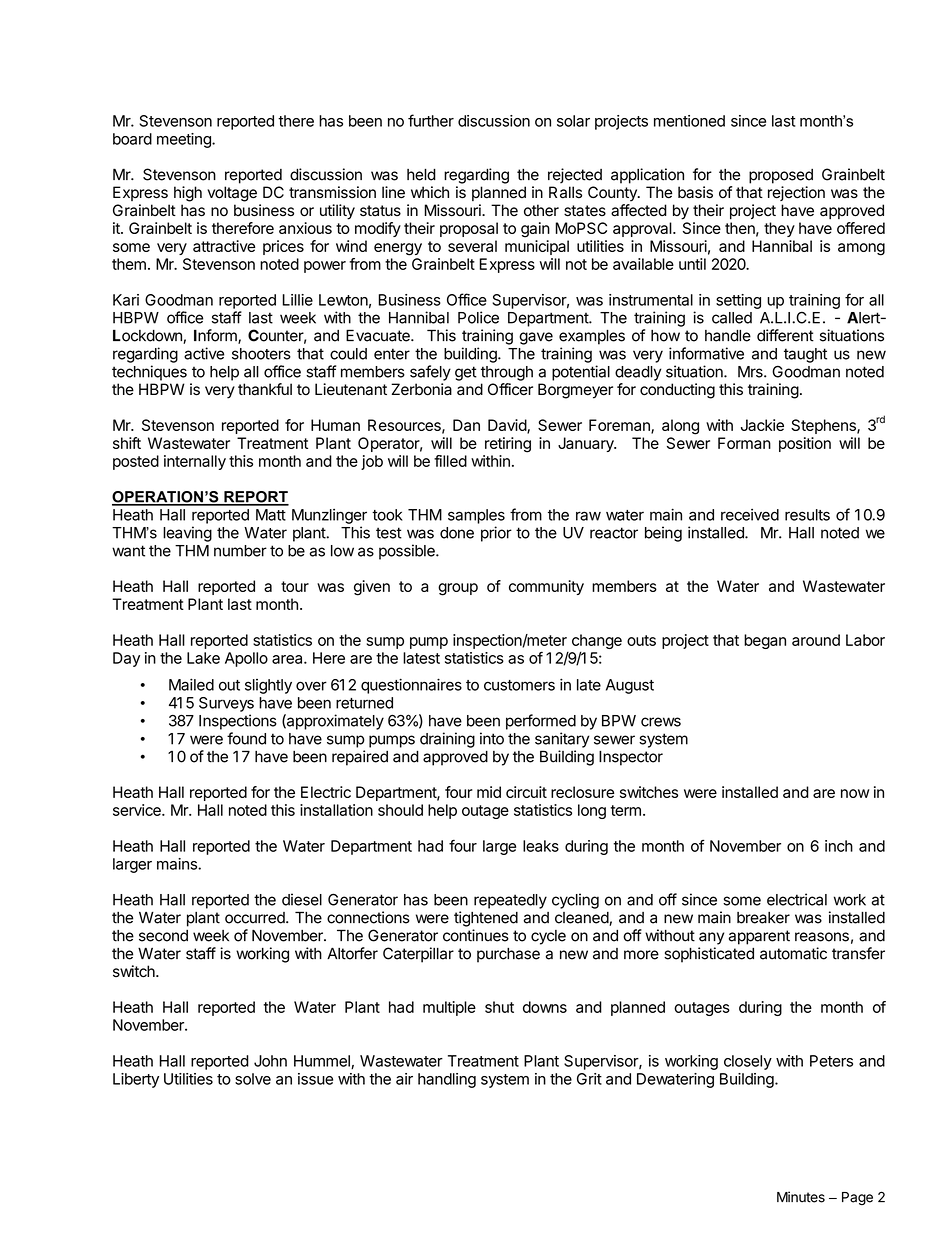 This screenshot has height=1233, width=952. Describe the element at coordinates (265, 389) in the screenshot. I see `thankful` at that location.
